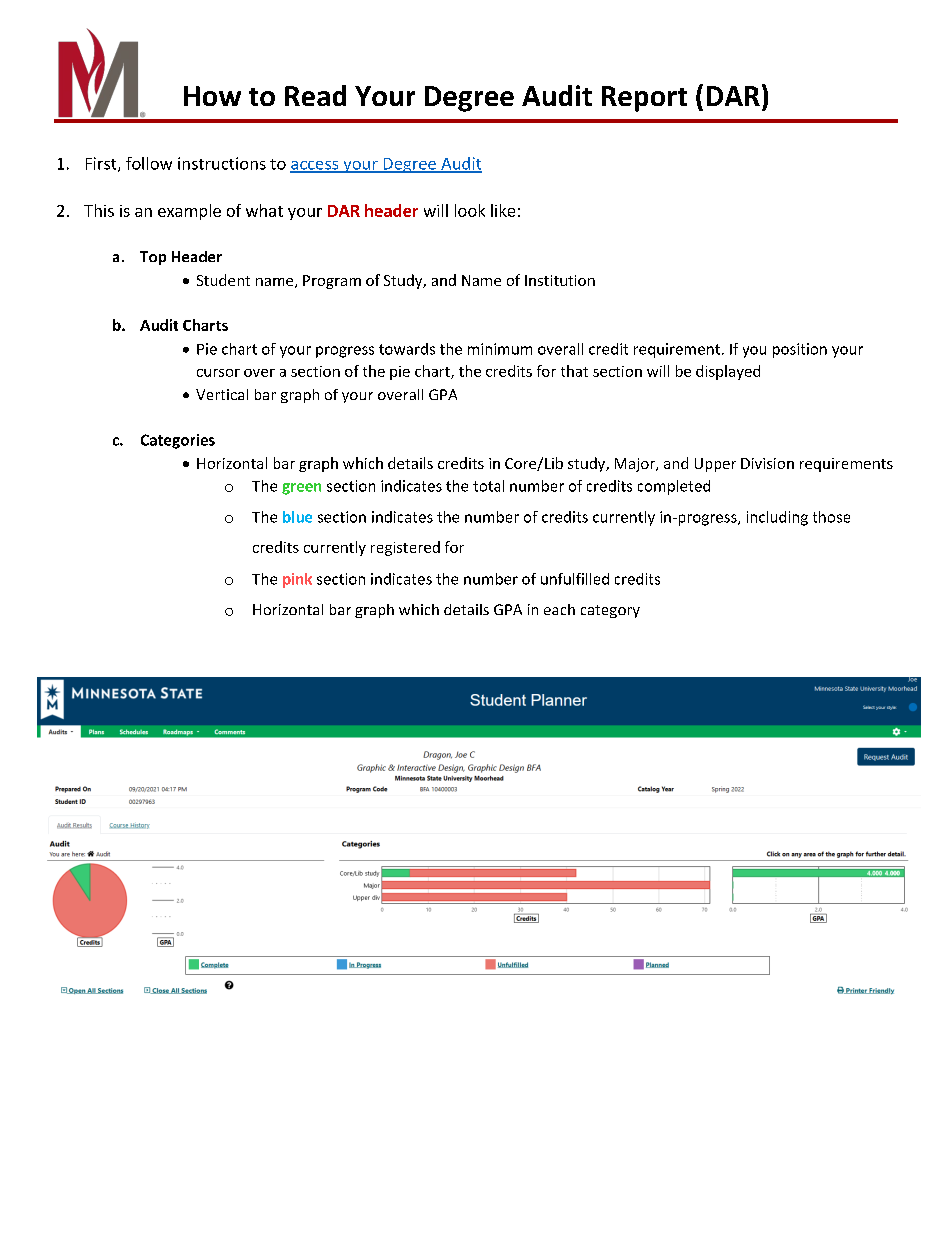 This screenshot has width=952, height=1233. I want to click on position, so click(800, 350).
